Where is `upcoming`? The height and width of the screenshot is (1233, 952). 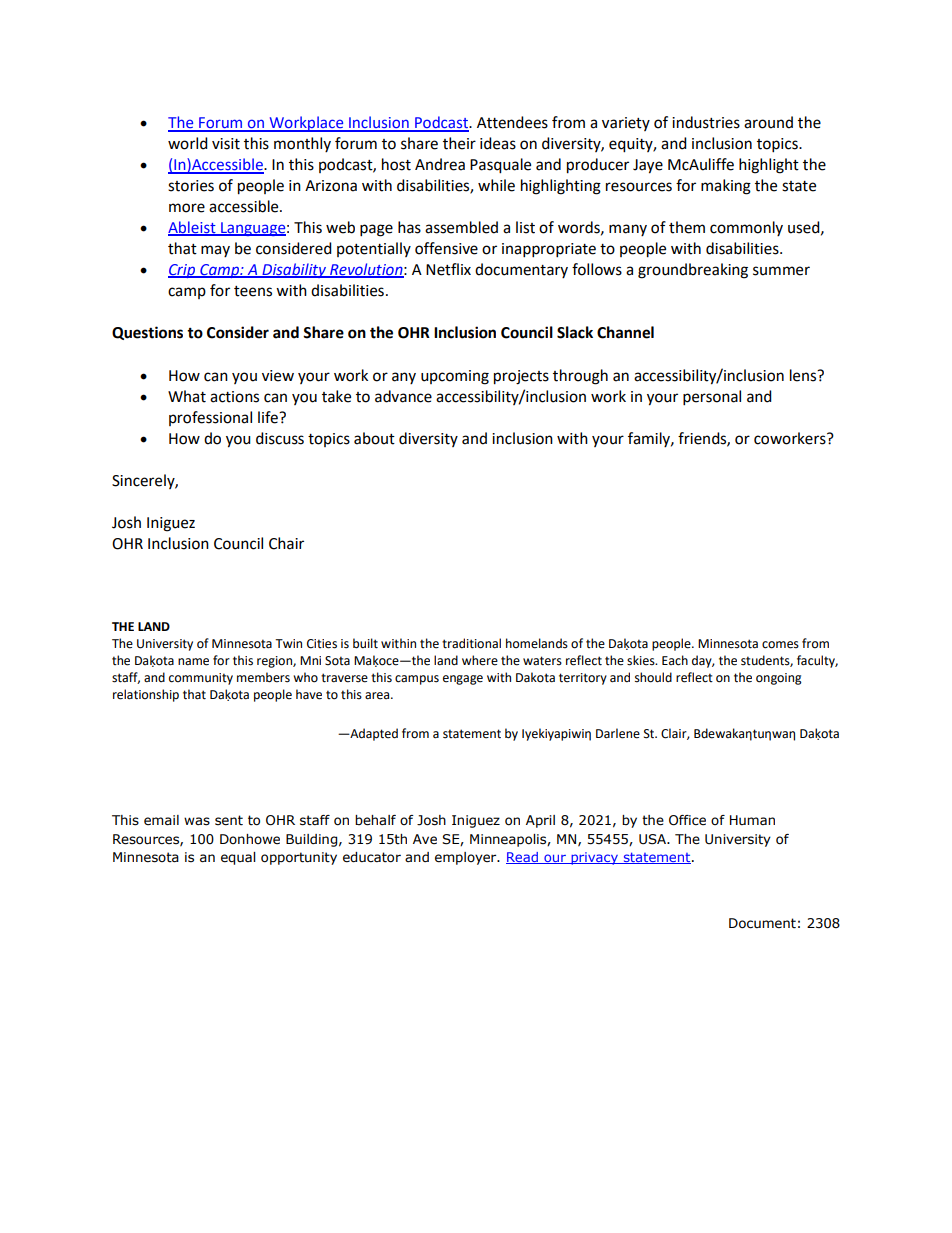 upcoming is located at coordinates (455, 377).
